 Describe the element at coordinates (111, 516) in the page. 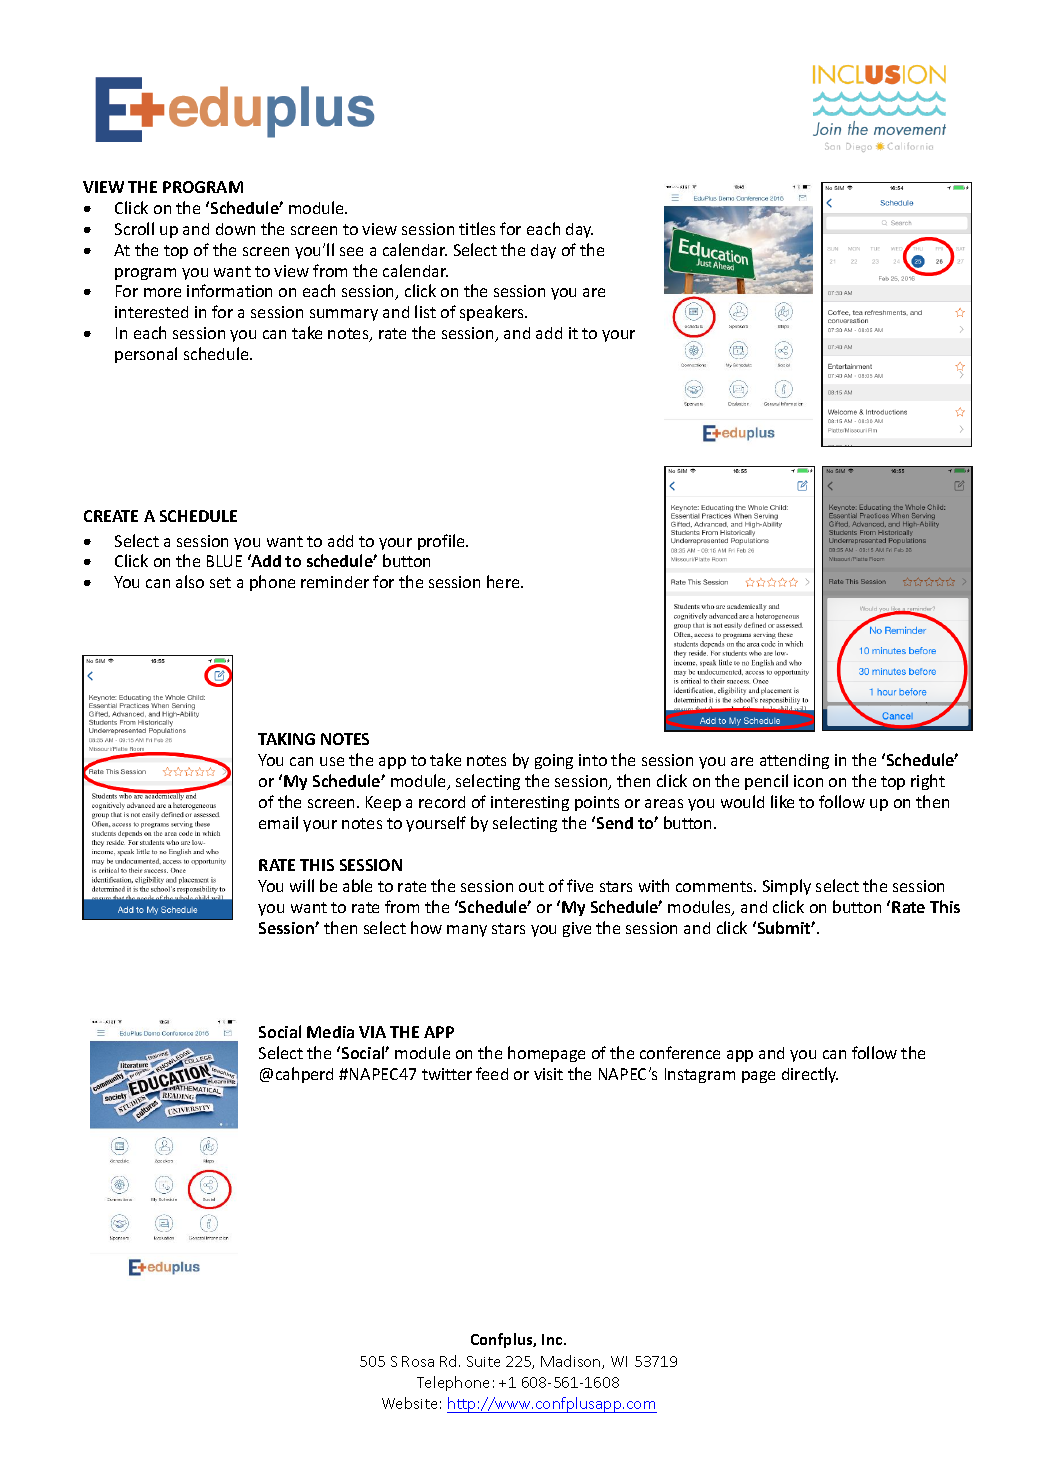

I see `CREATE` at that location.
